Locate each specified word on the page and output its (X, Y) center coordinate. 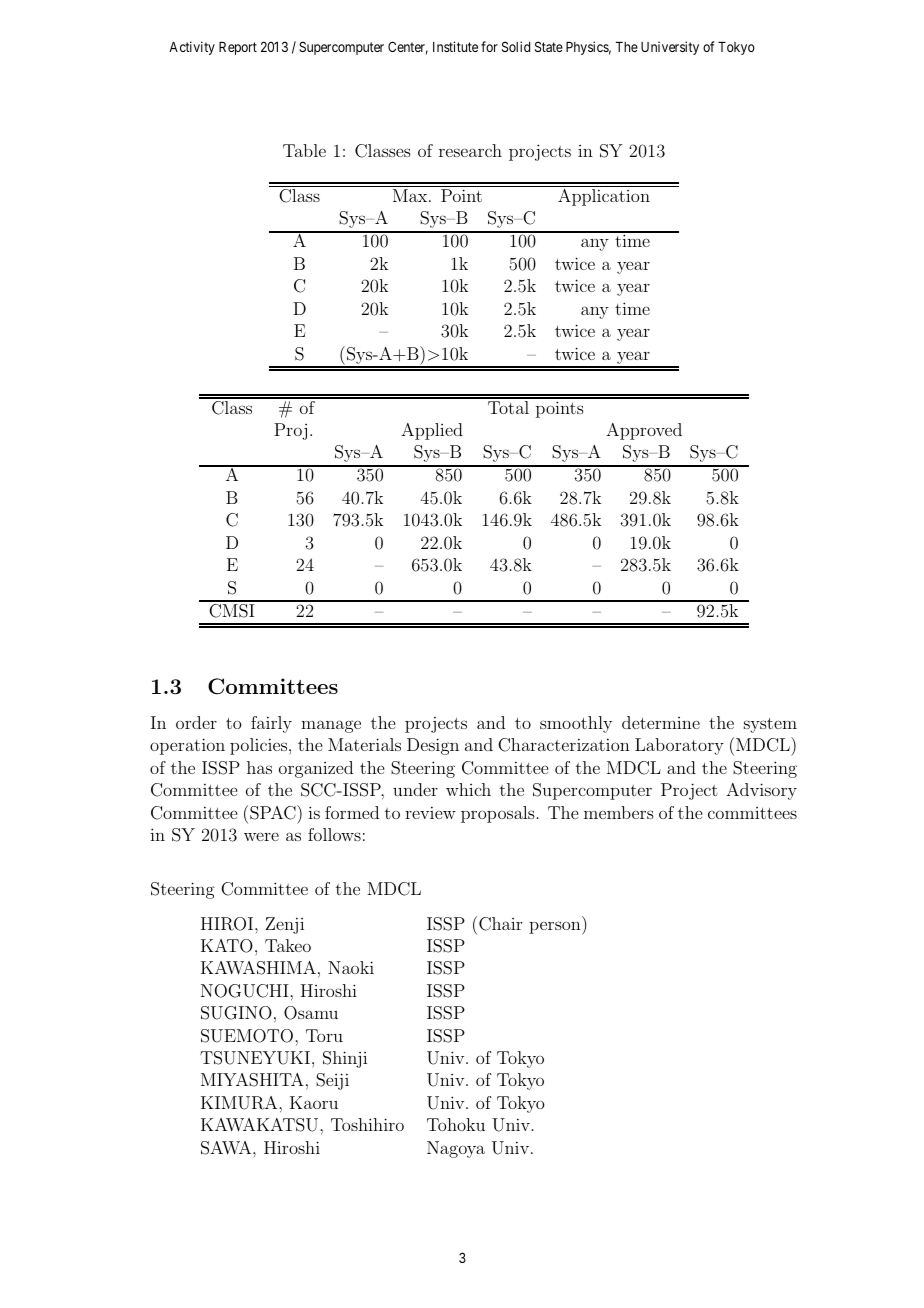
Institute (455, 46)
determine (661, 722)
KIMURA (240, 1103)
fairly (271, 724)
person (556, 928)
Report (238, 48)
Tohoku (456, 1124)
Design (433, 746)
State (549, 46)
